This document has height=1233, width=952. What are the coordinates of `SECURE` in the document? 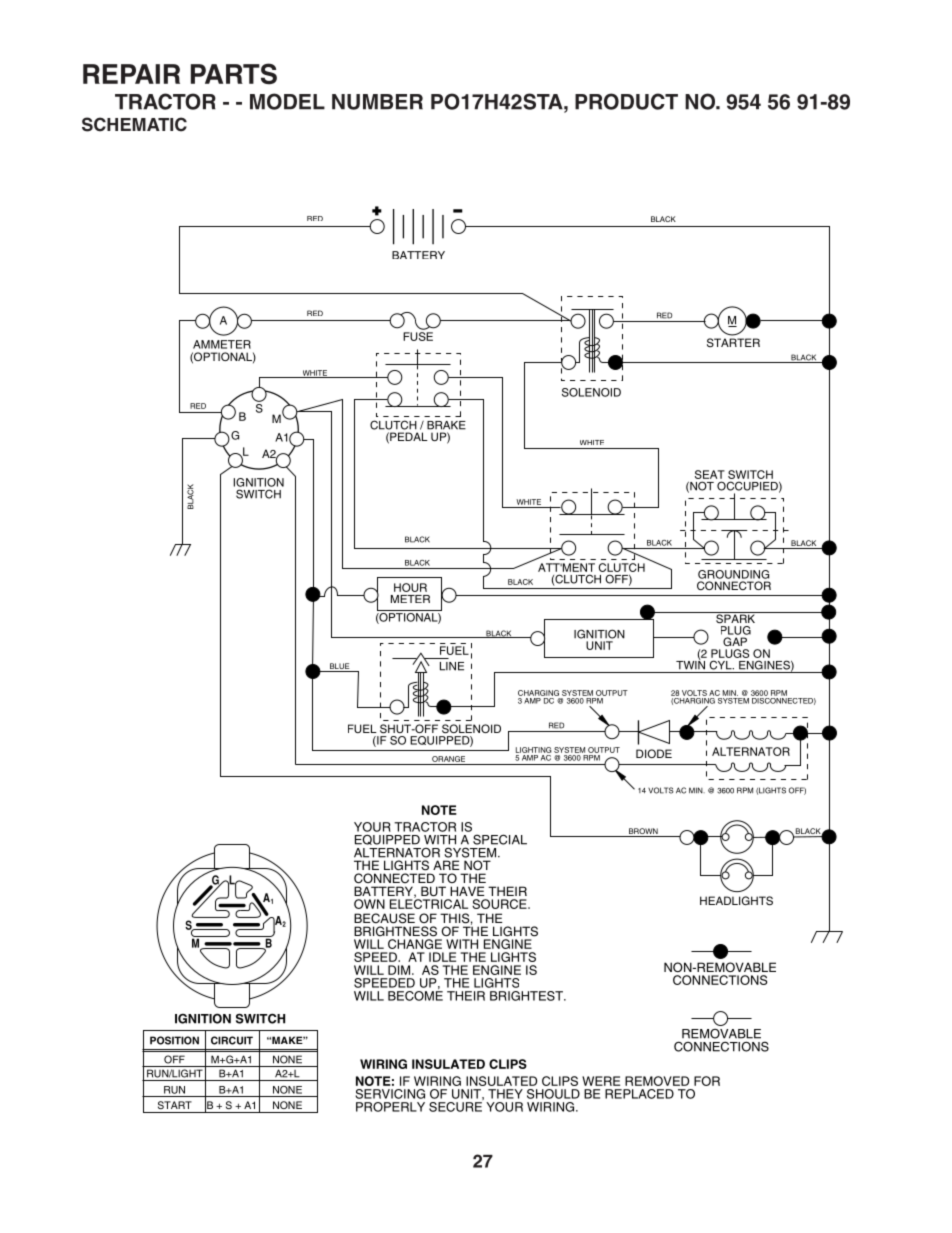 It's located at (456, 1105).
